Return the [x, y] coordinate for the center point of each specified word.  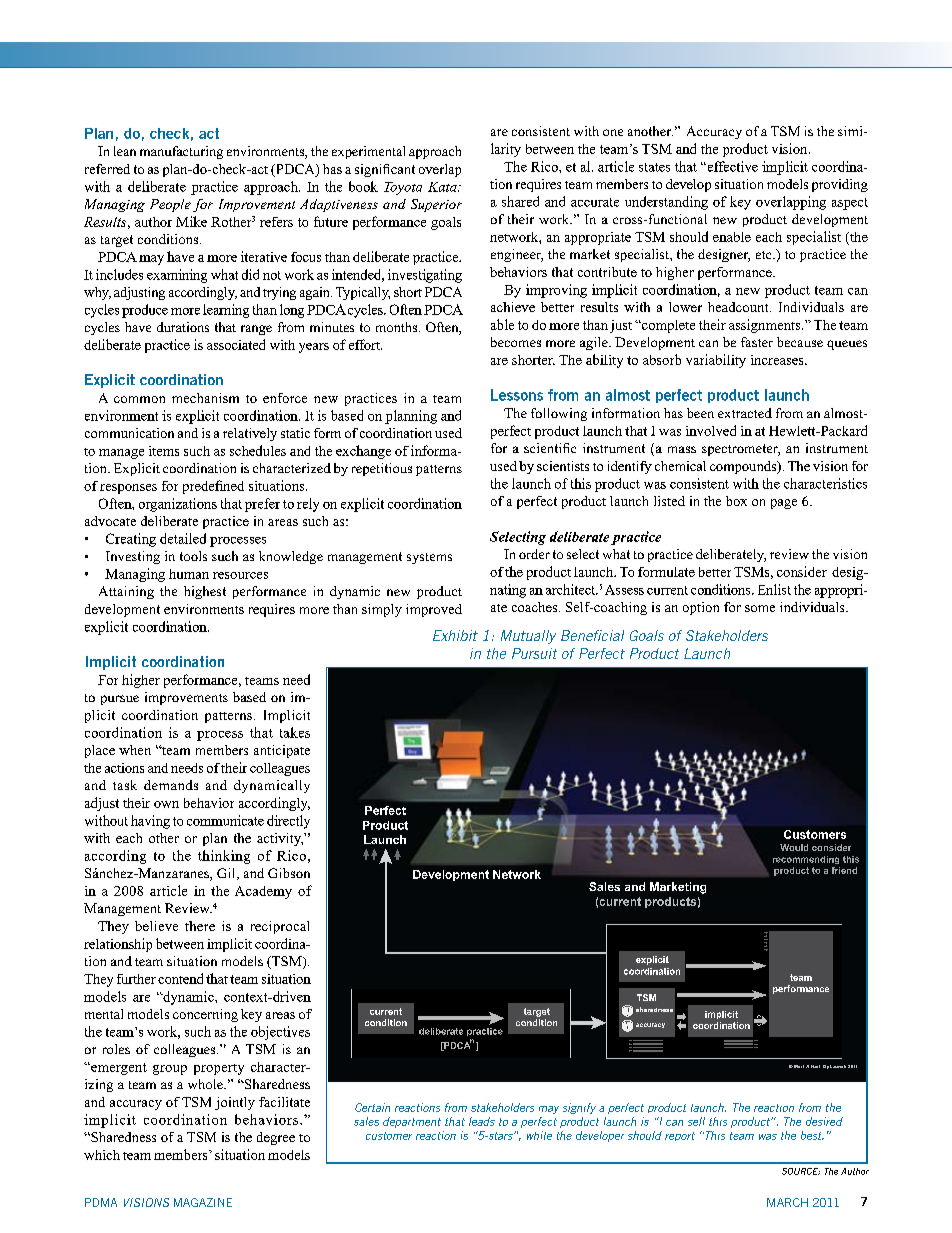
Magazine [203, 1202]
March [787, 1202]
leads [482, 1121]
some [760, 608]
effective [731, 166]
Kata [443, 187]
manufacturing [181, 152]
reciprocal [280, 927]
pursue [120, 700]
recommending [806, 860]
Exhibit [455, 635]
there [200, 926]
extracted [745, 413]
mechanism [205, 398]
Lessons [517, 395]
